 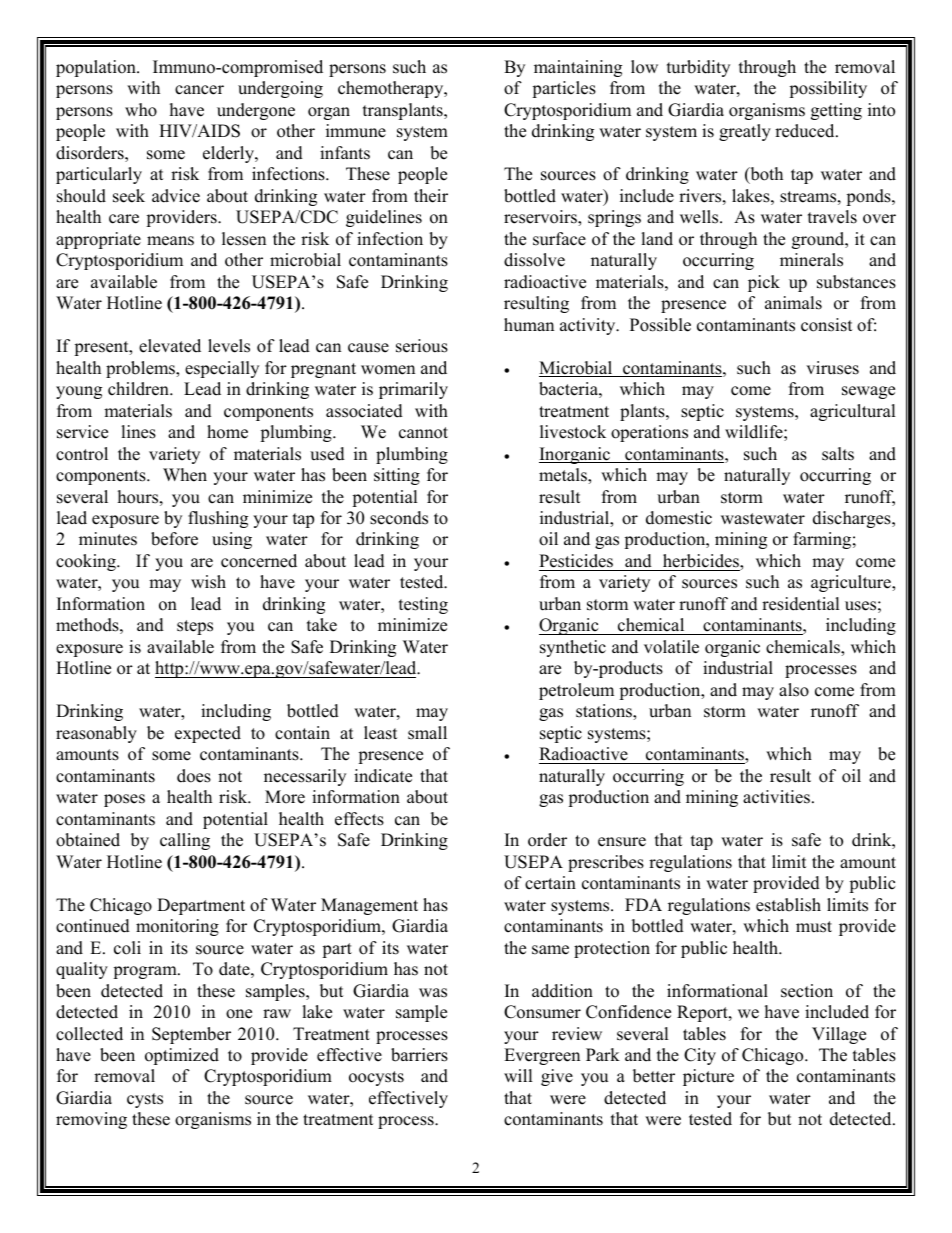 I want to click on possibility, so click(x=828, y=89).
